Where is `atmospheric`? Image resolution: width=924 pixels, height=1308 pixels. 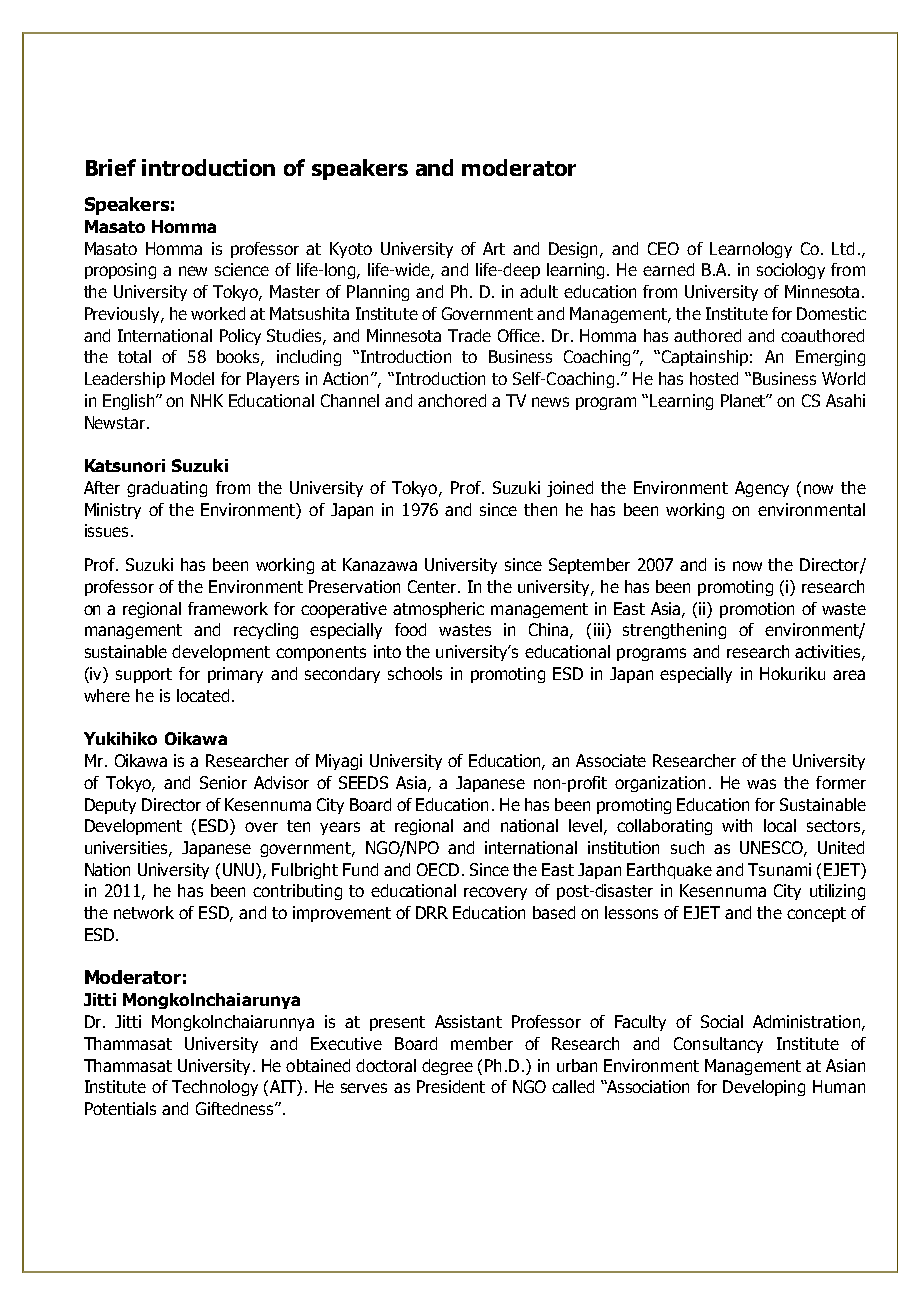 atmospheric is located at coordinates (438, 610).
